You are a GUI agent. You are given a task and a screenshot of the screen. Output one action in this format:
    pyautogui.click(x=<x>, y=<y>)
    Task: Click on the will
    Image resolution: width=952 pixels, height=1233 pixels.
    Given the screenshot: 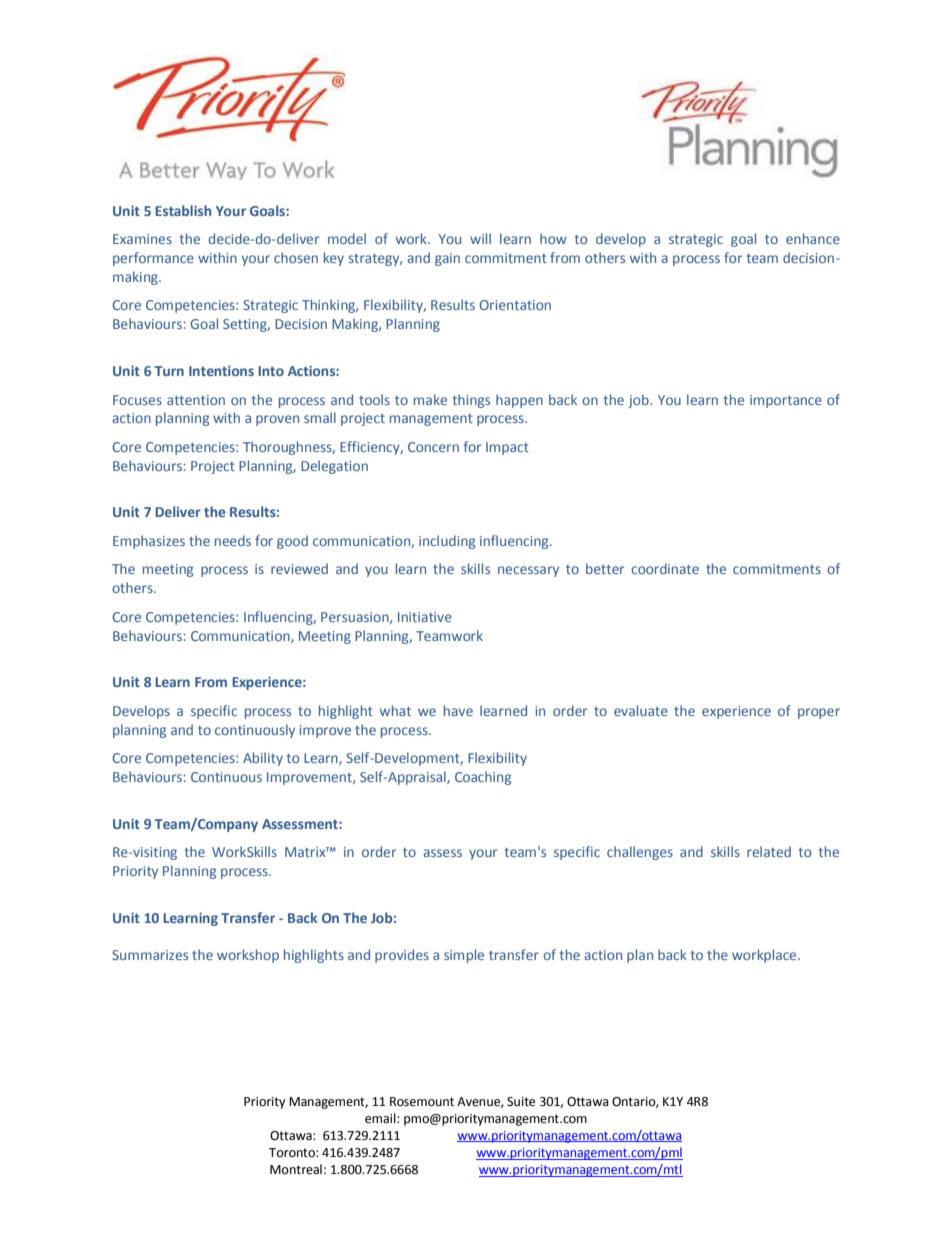 What is the action you would take?
    pyautogui.click(x=480, y=238)
